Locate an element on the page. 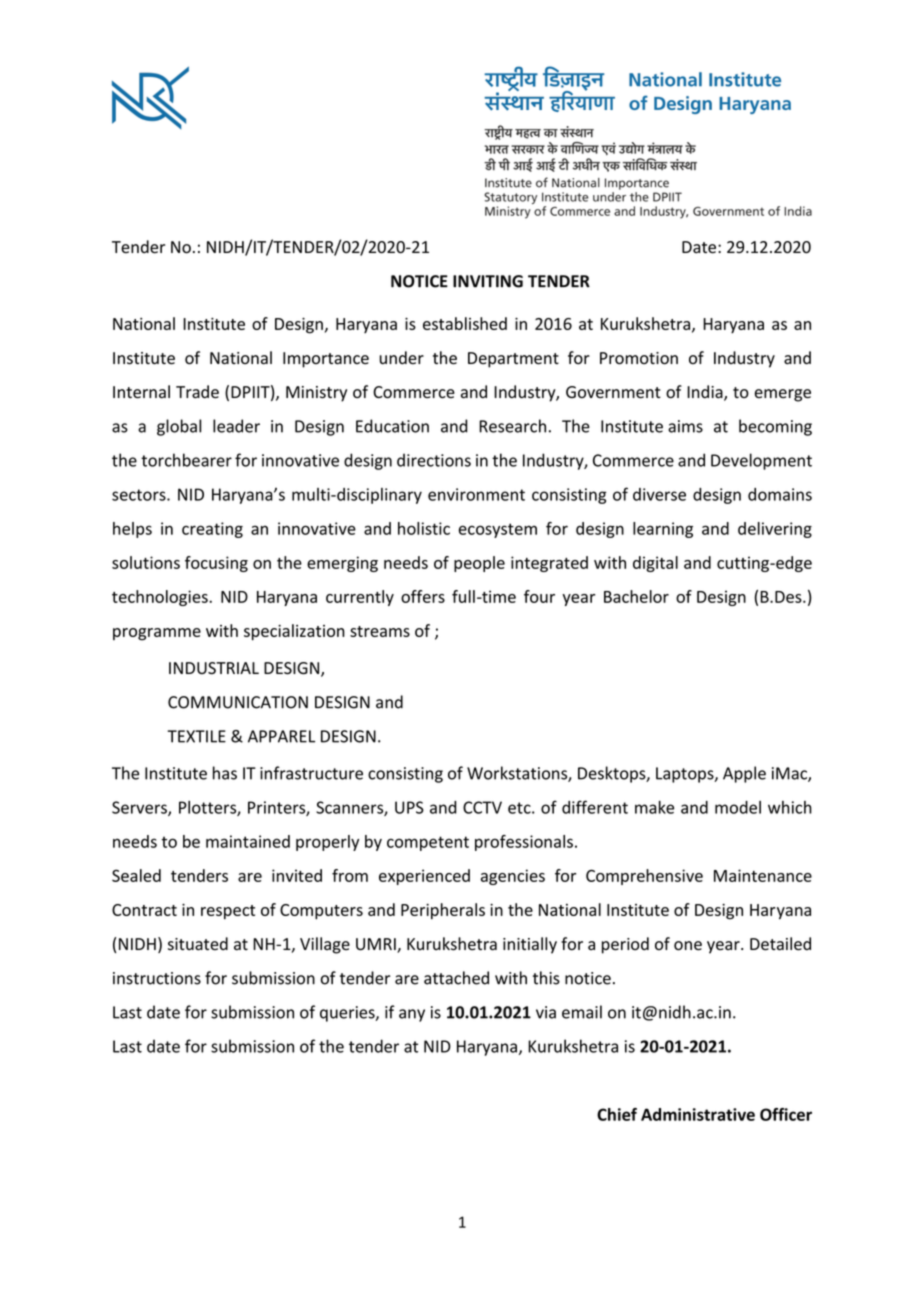  Peripherals is located at coordinates (443, 911).
